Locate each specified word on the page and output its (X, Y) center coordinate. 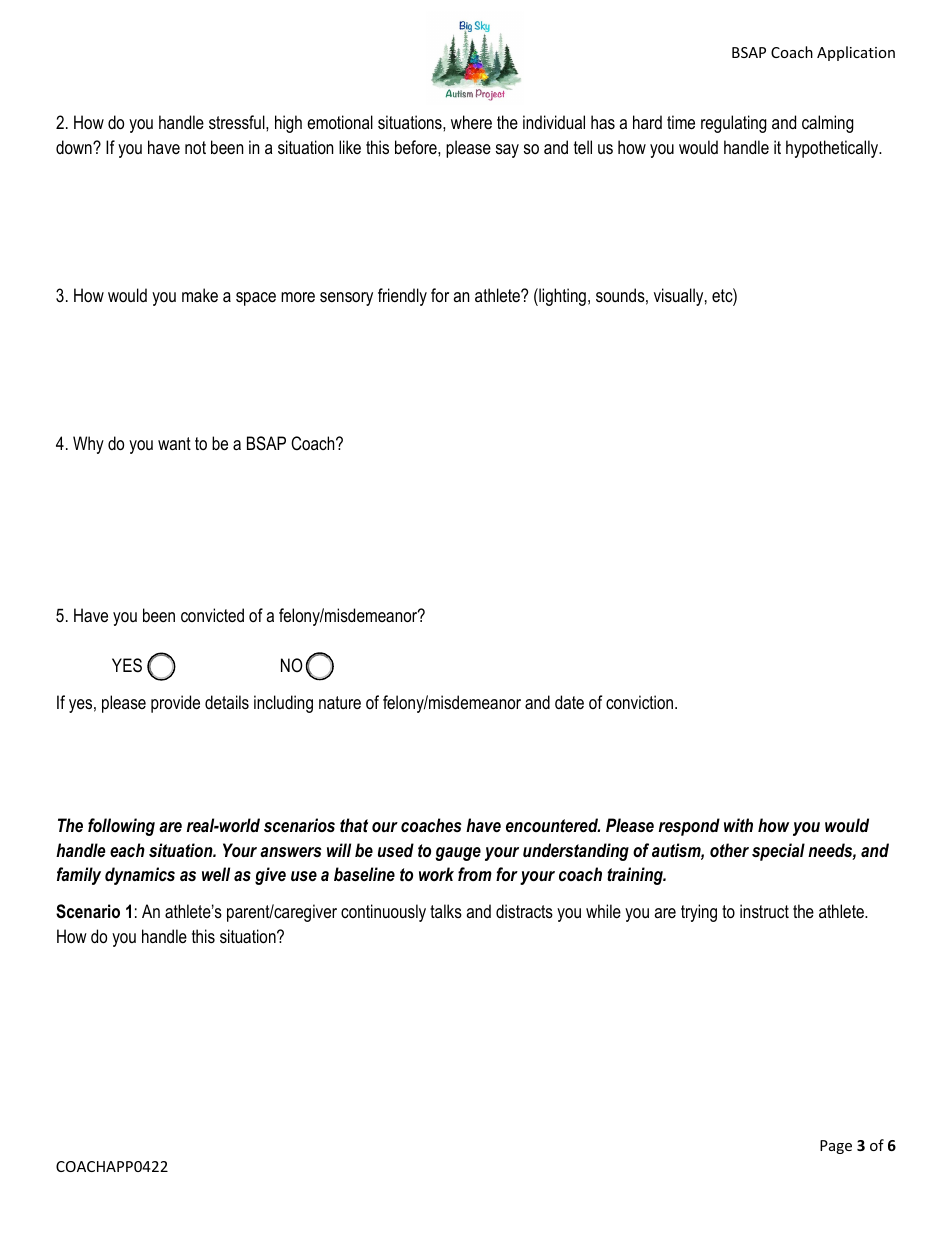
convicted (212, 615)
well (216, 874)
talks (446, 911)
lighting (561, 297)
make (200, 295)
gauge (458, 854)
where (471, 122)
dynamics (140, 876)
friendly (402, 297)
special (778, 852)
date (569, 702)
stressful (238, 122)
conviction (641, 702)
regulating (734, 124)
